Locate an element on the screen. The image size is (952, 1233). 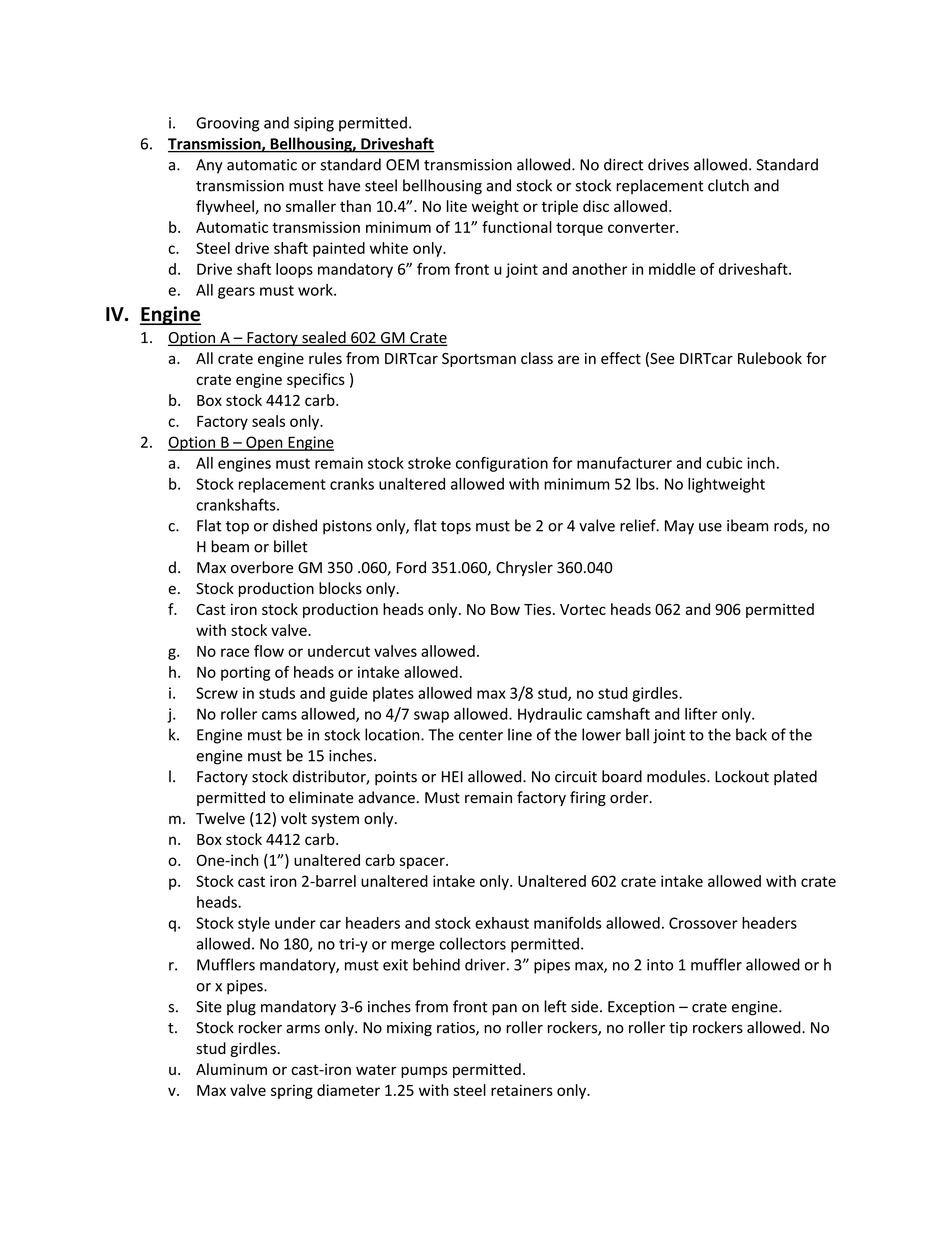
tip is located at coordinates (678, 1029).
